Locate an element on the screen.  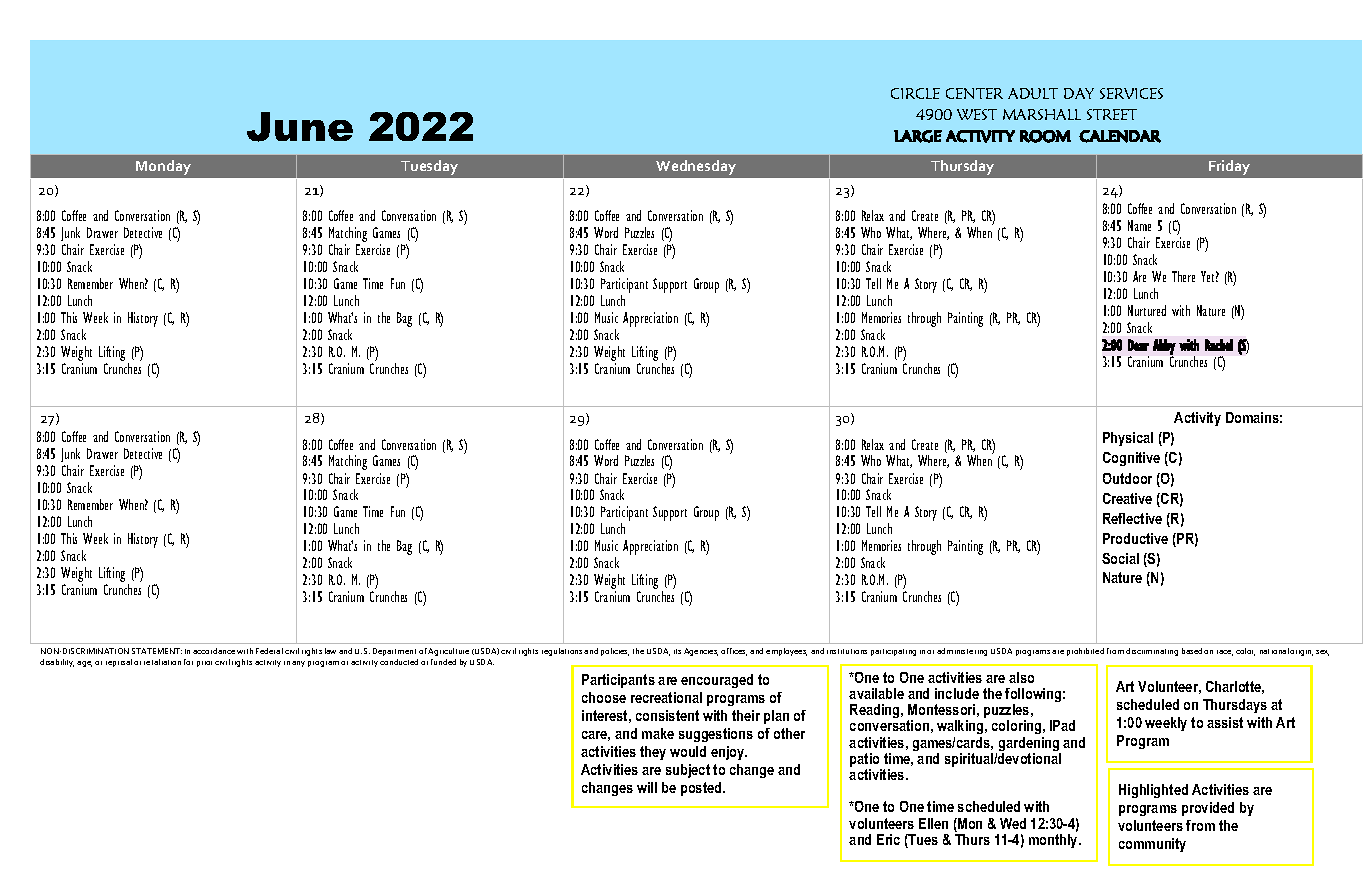
June is located at coordinates (300, 127).
